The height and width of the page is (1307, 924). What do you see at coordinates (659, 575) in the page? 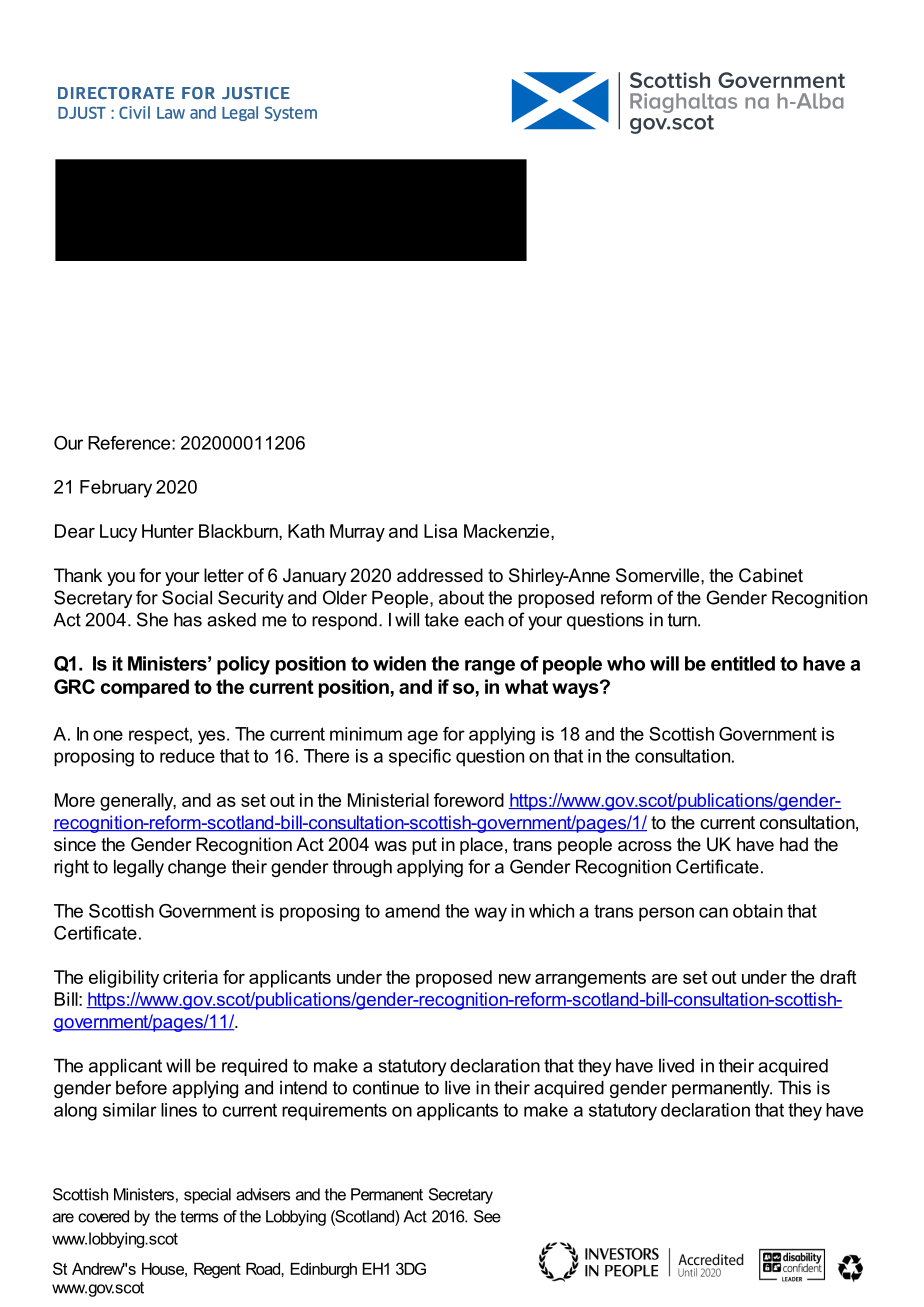
I see `Somerville` at bounding box center [659, 575].
